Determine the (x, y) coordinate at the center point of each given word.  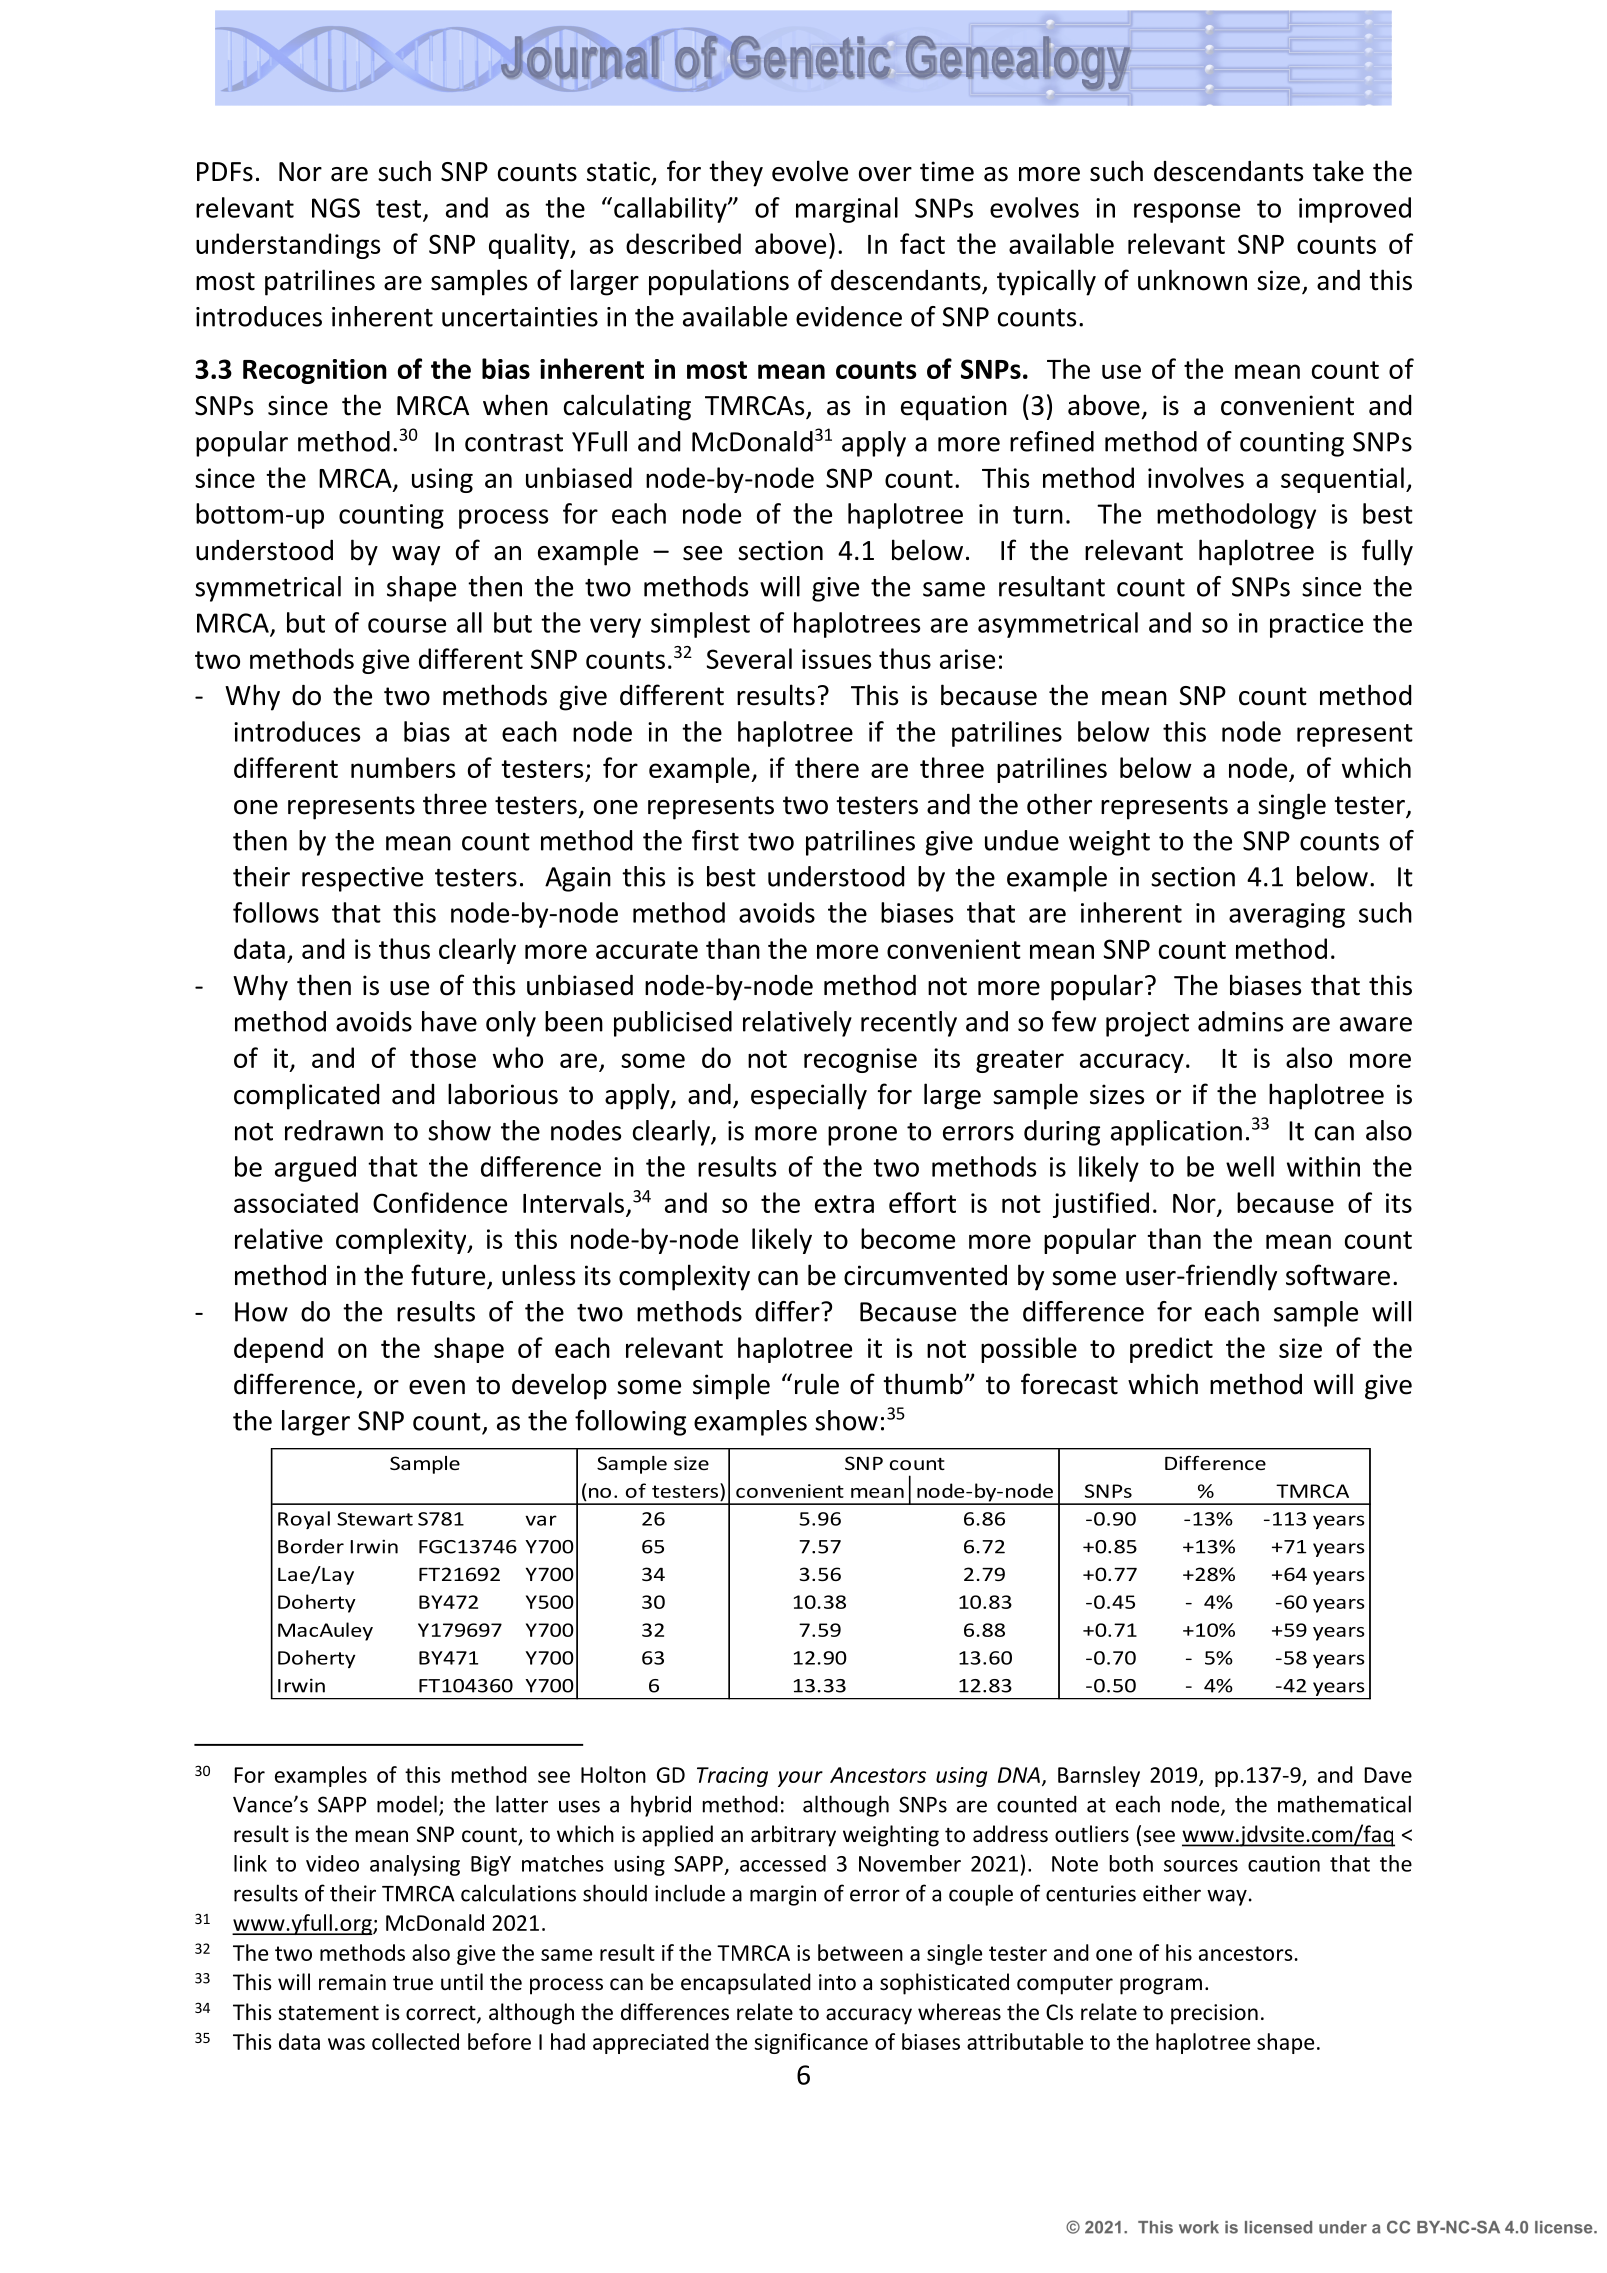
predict (1171, 1350)
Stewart (375, 1519)
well (1250, 1166)
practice (1316, 625)
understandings (288, 246)
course (407, 625)
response (1187, 213)
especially (809, 1096)
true (413, 1983)
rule (817, 1384)
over (885, 174)
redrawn (334, 1130)
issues (836, 659)
